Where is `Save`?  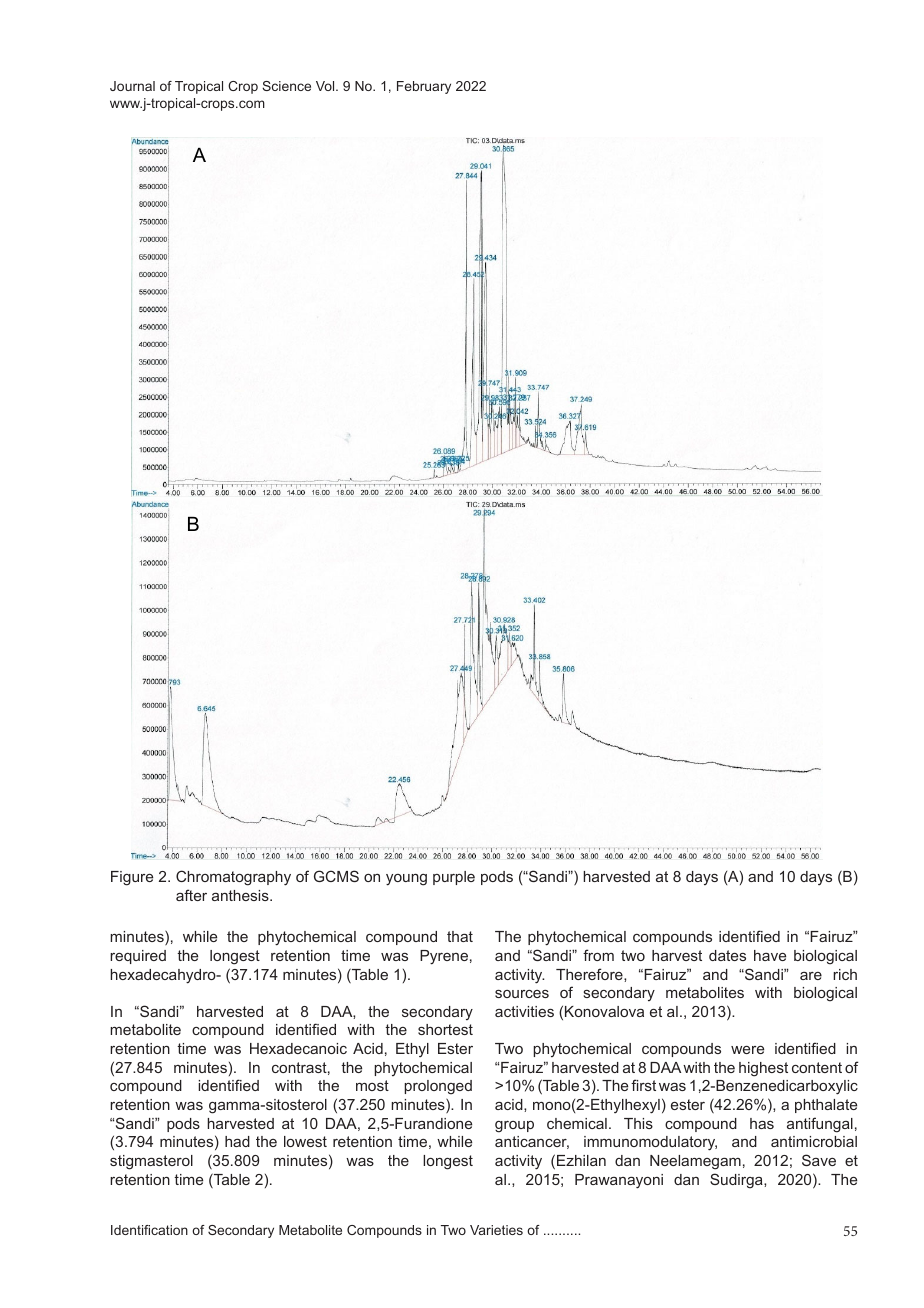 Save is located at coordinates (819, 1160).
